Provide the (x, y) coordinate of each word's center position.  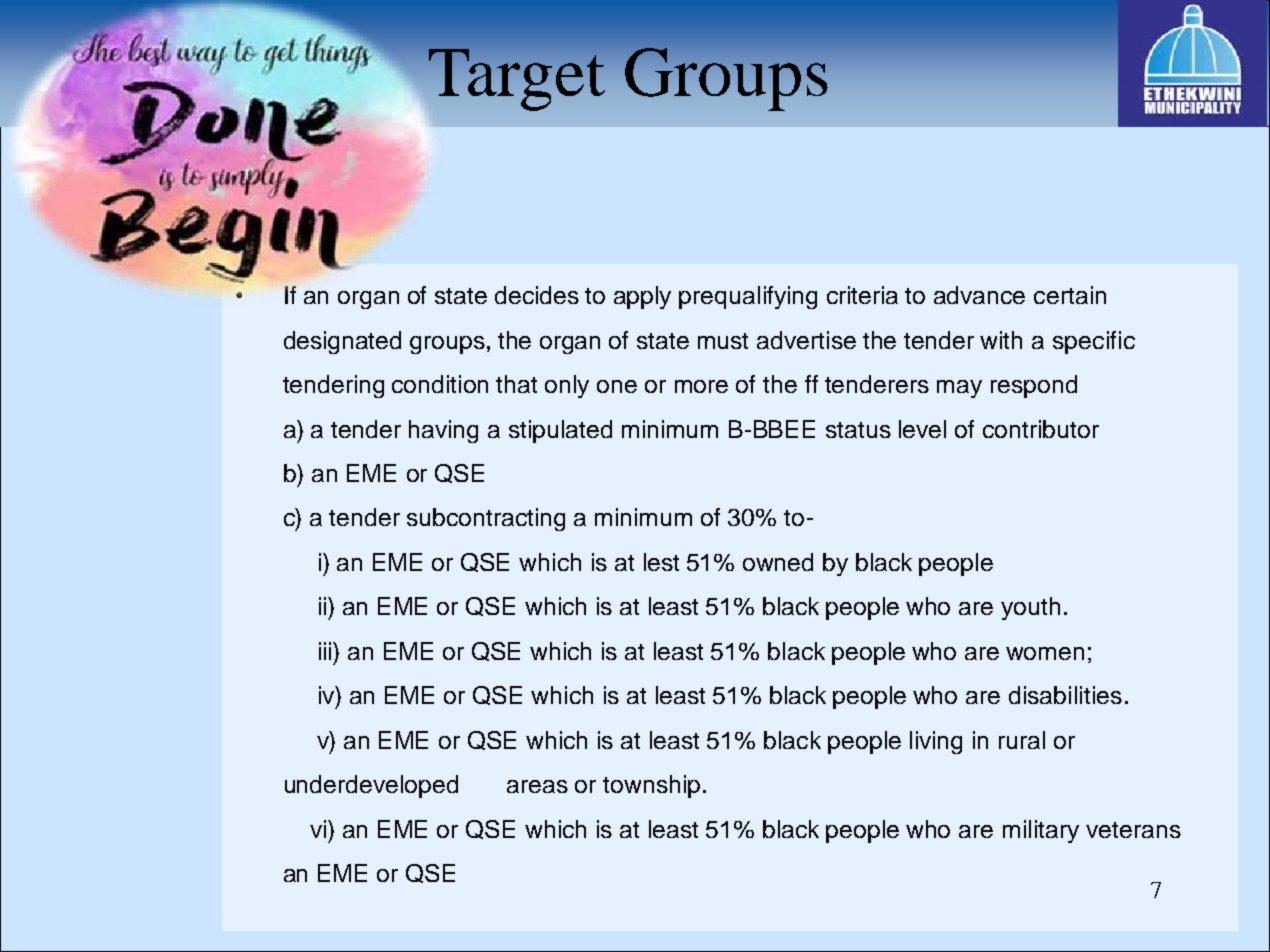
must (723, 341)
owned (778, 562)
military (1041, 831)
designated (342, 342)
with (1001, 340)
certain (1070, 295)
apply (642, 297)
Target (517, 80)
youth (1030, 608)
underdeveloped (371, 786)
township (651, 786)
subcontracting (486, 519)
